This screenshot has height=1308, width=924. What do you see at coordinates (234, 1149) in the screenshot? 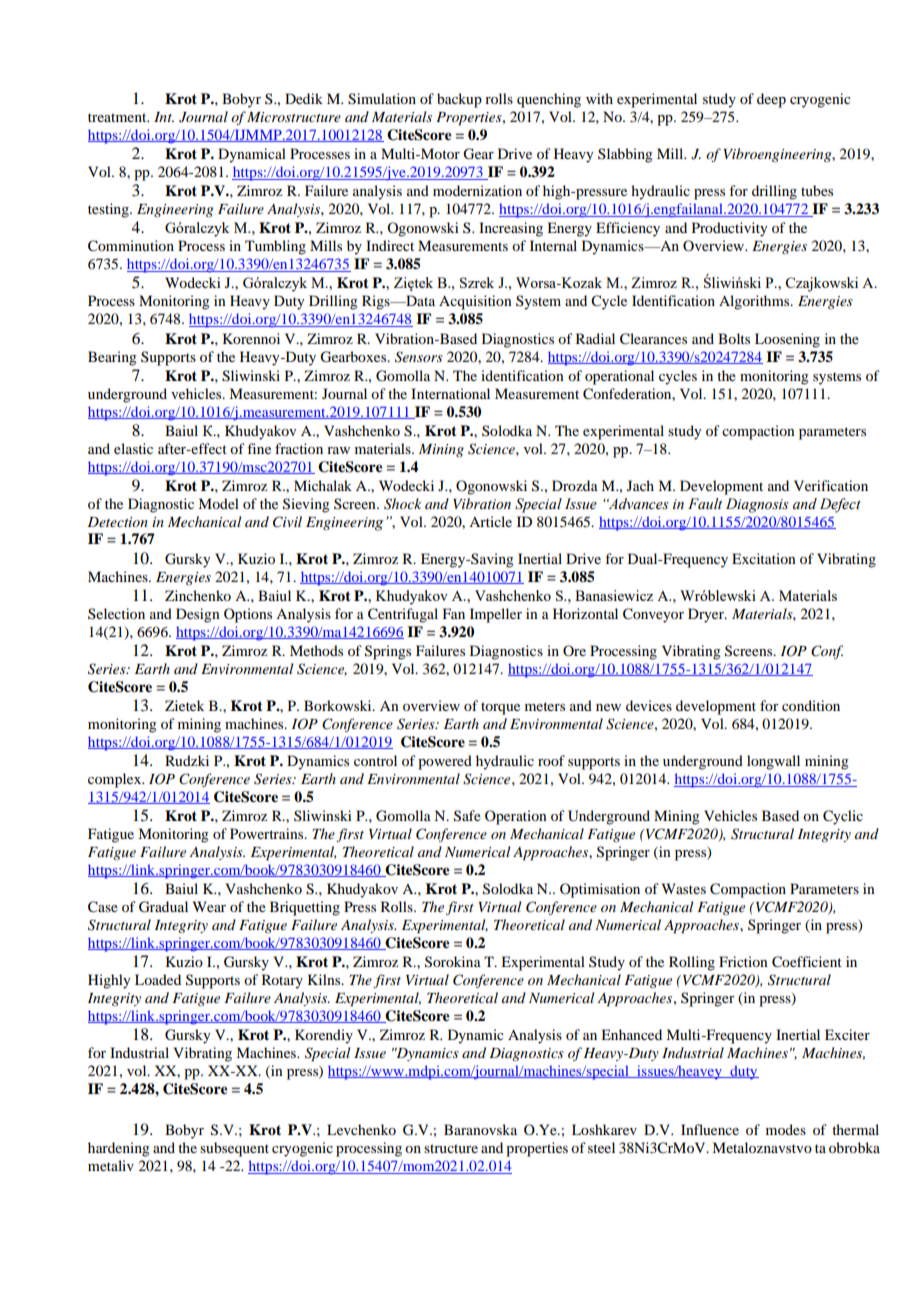
I see `subsequent` at bounding box center [234, 1149].
